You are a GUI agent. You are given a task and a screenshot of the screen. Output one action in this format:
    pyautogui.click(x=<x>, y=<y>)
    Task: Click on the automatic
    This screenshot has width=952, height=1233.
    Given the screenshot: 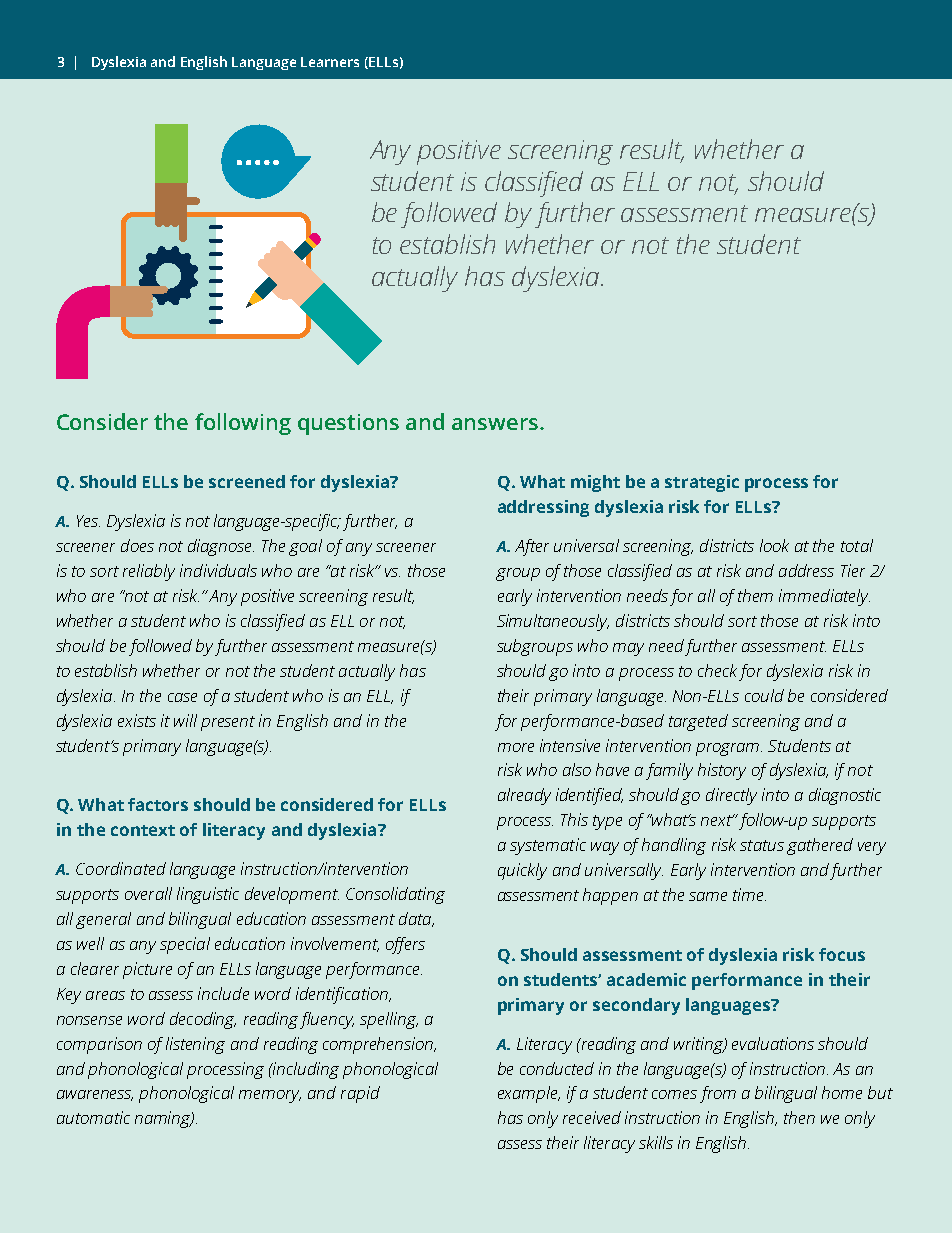 What is the action you would take?
    pyautogui.click(x=93, y=1117)
